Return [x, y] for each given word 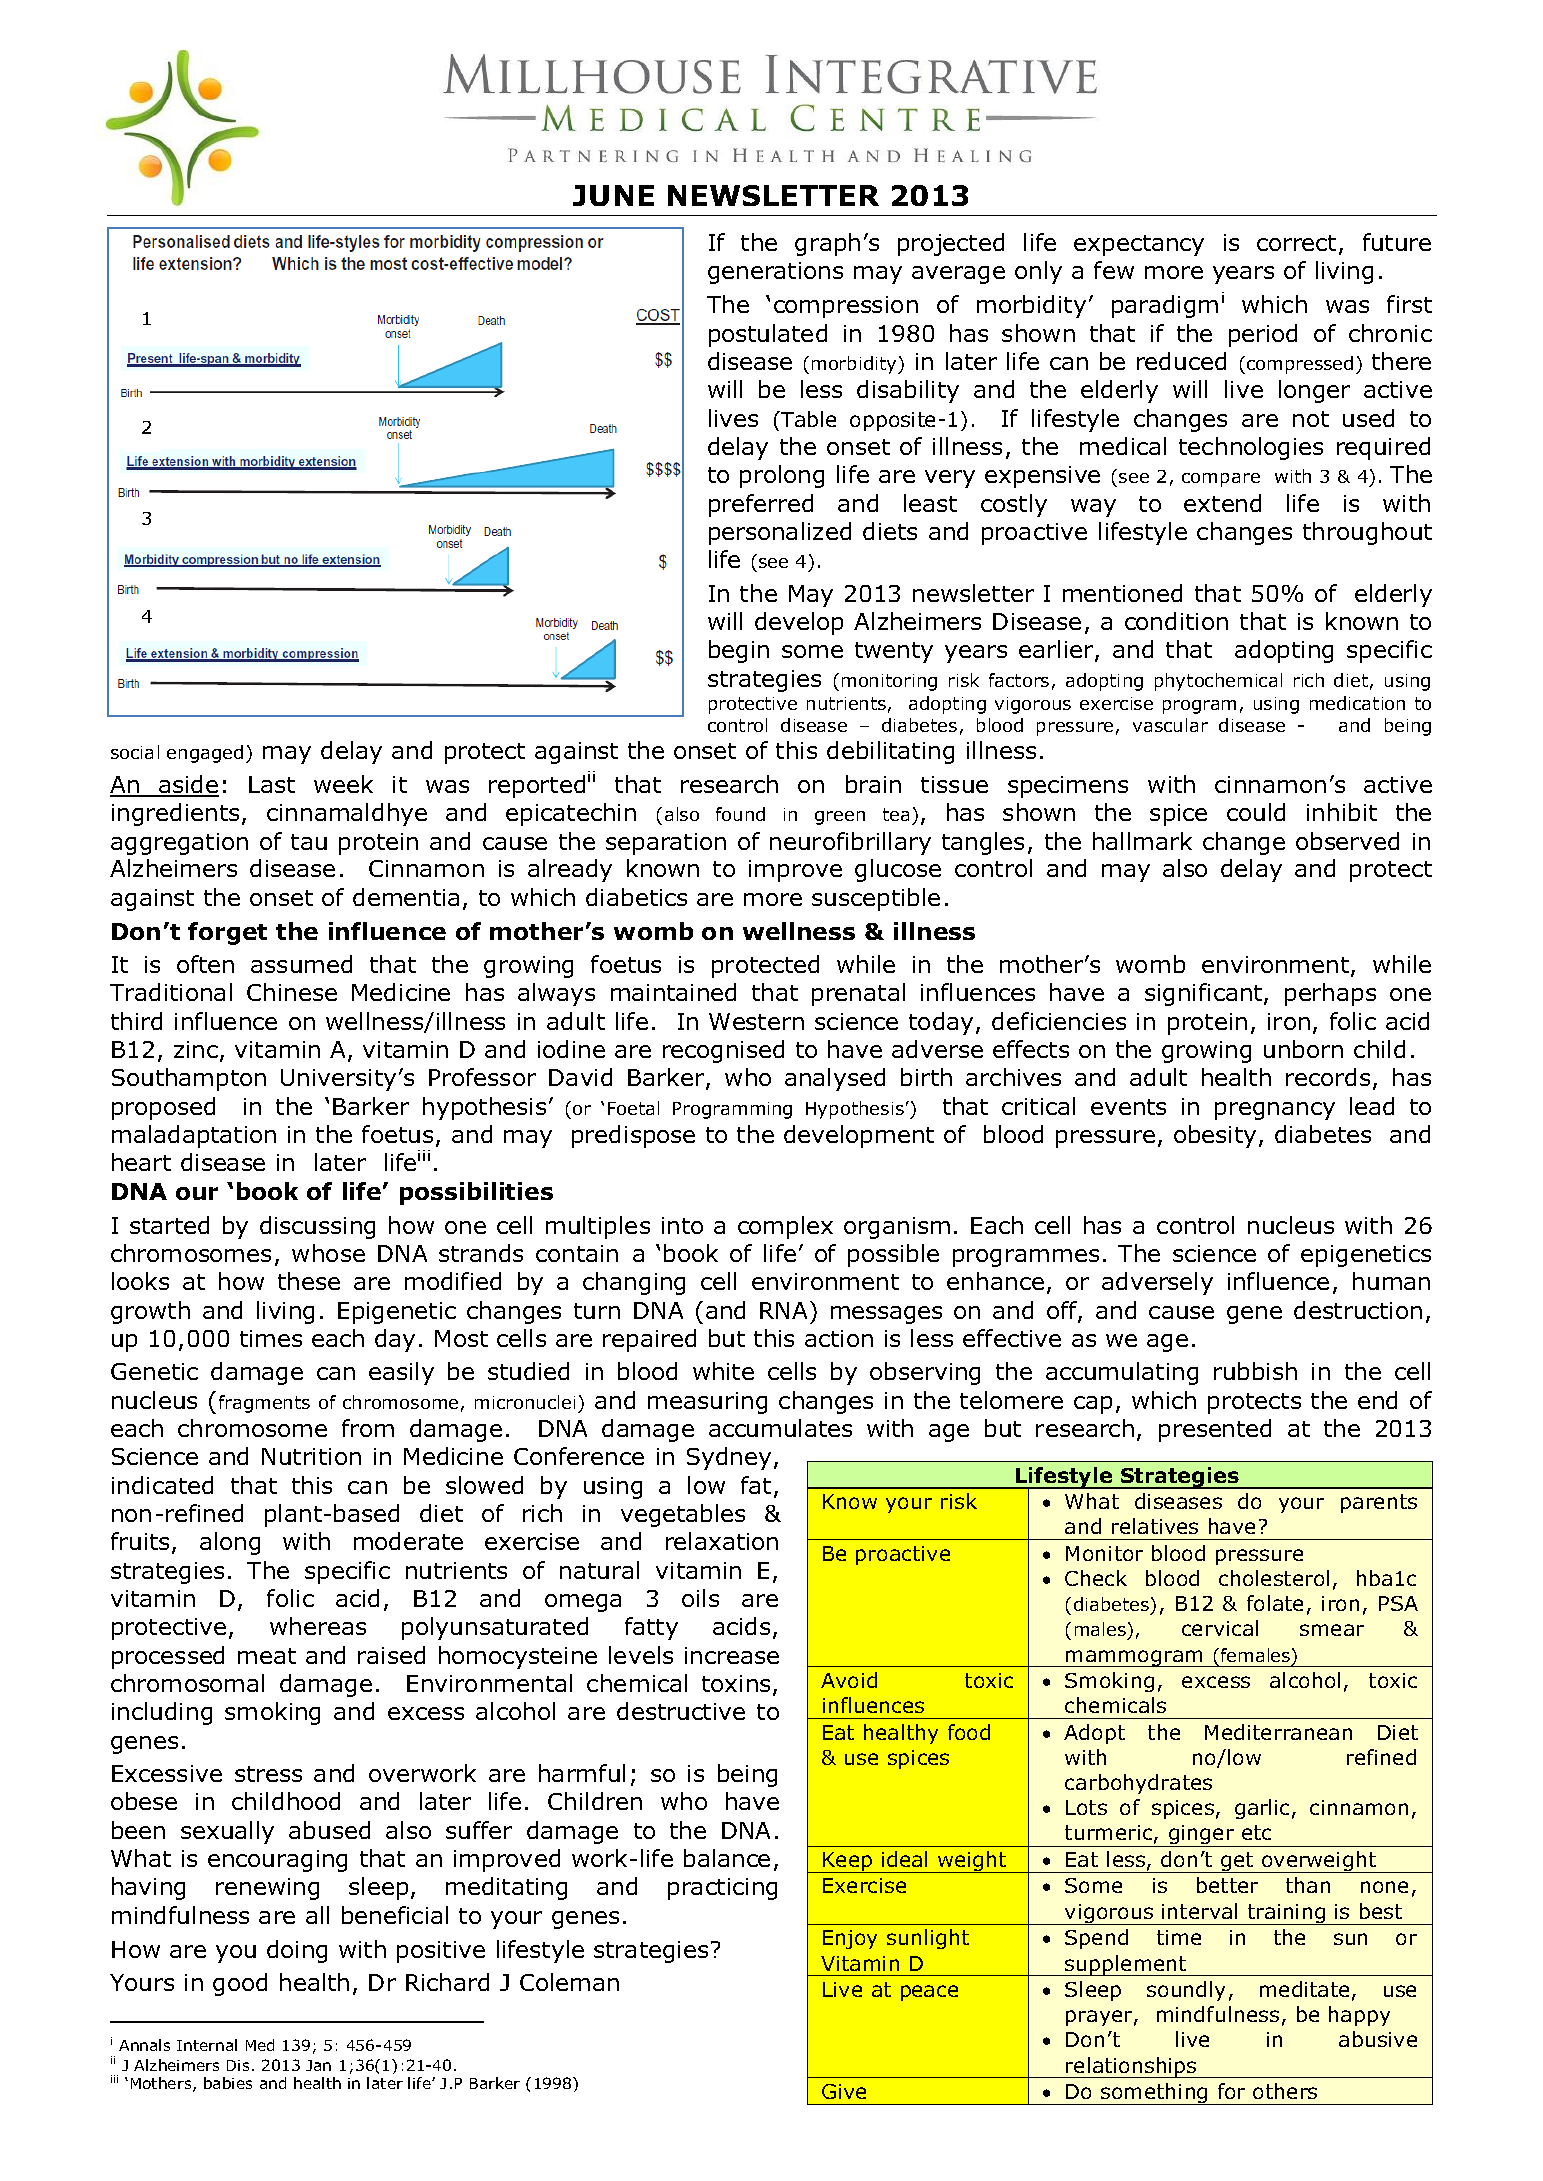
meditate [1304, 1989]
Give [844, 2091]
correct [1296, 243]
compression [846, 307]
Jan [318, 2065]
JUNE [613, 195]
